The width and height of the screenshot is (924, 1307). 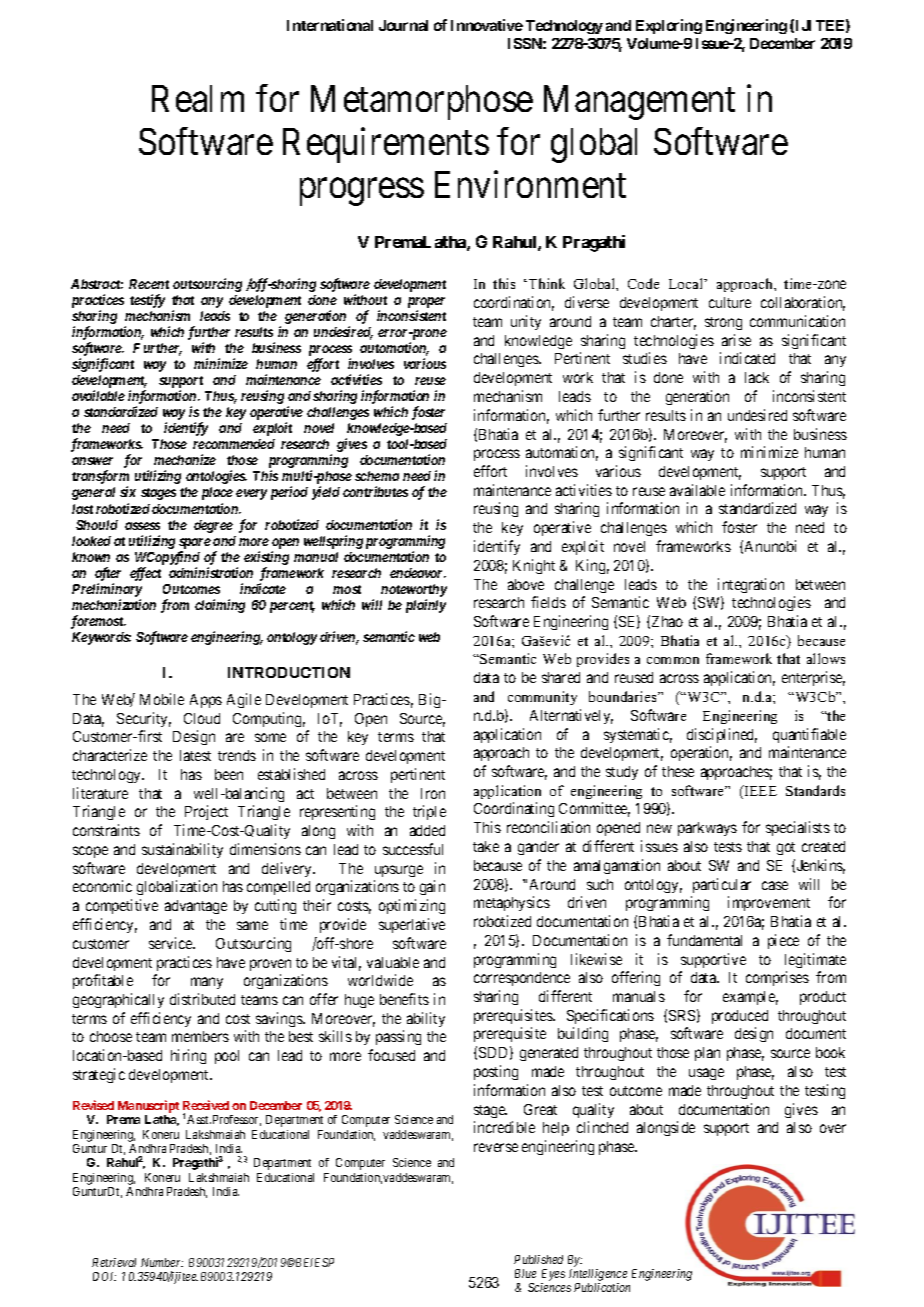 I want to click on Innovative, so click(x=487, y=25).
